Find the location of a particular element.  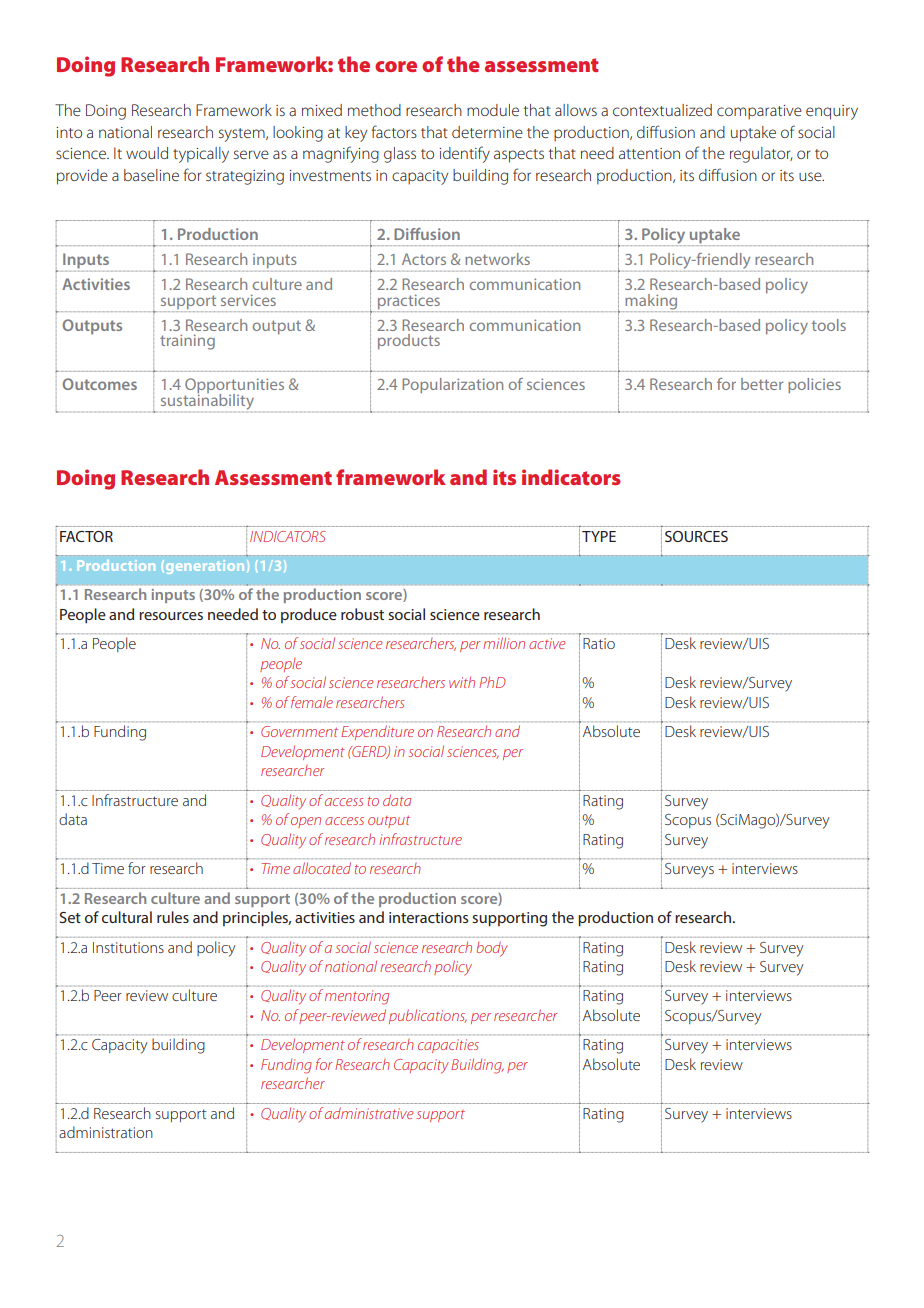

would is located at coordinates (147, 153).
